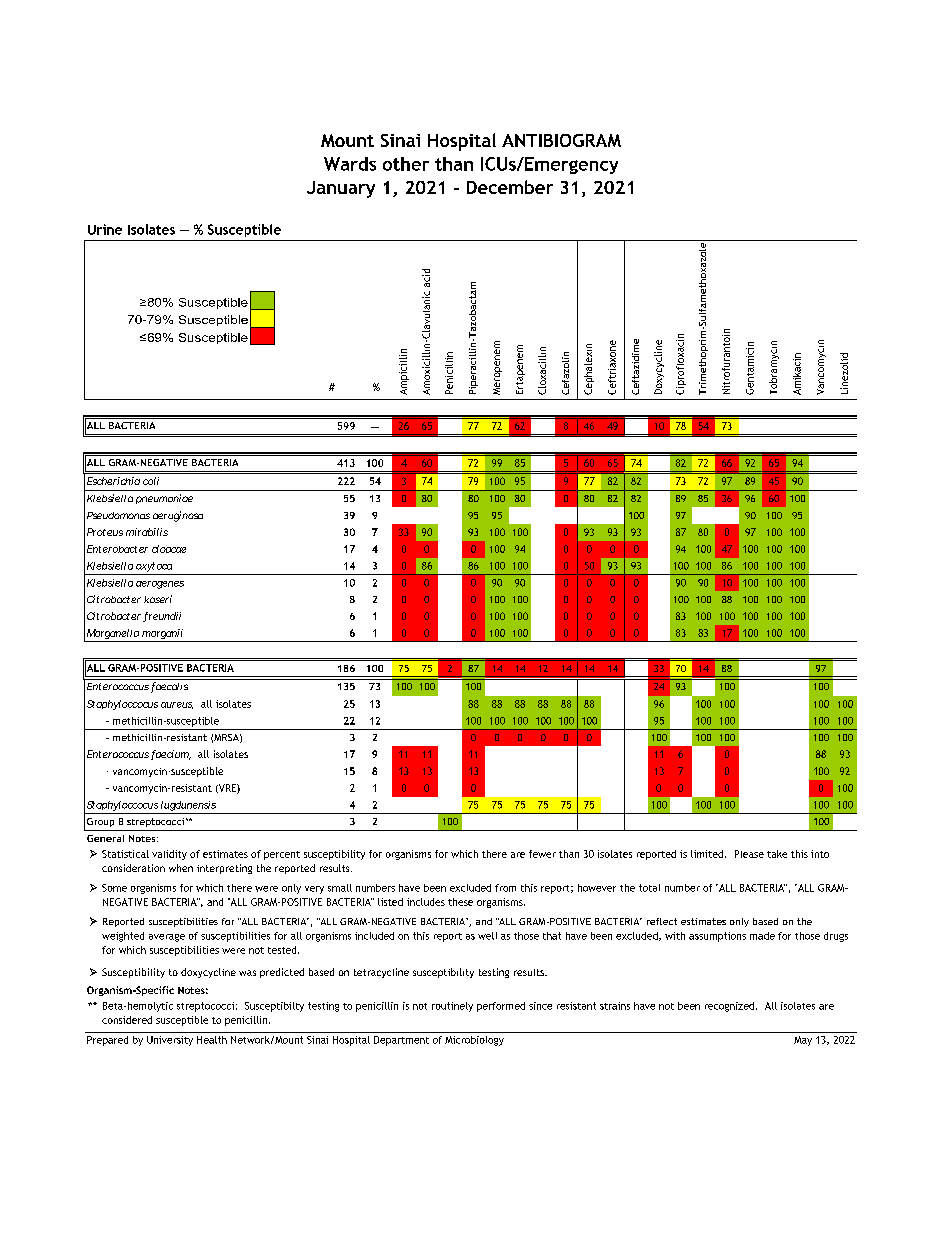 The height and width of the image is (1233, 952). I want to click on pneumoniae, so click(164, 499).
